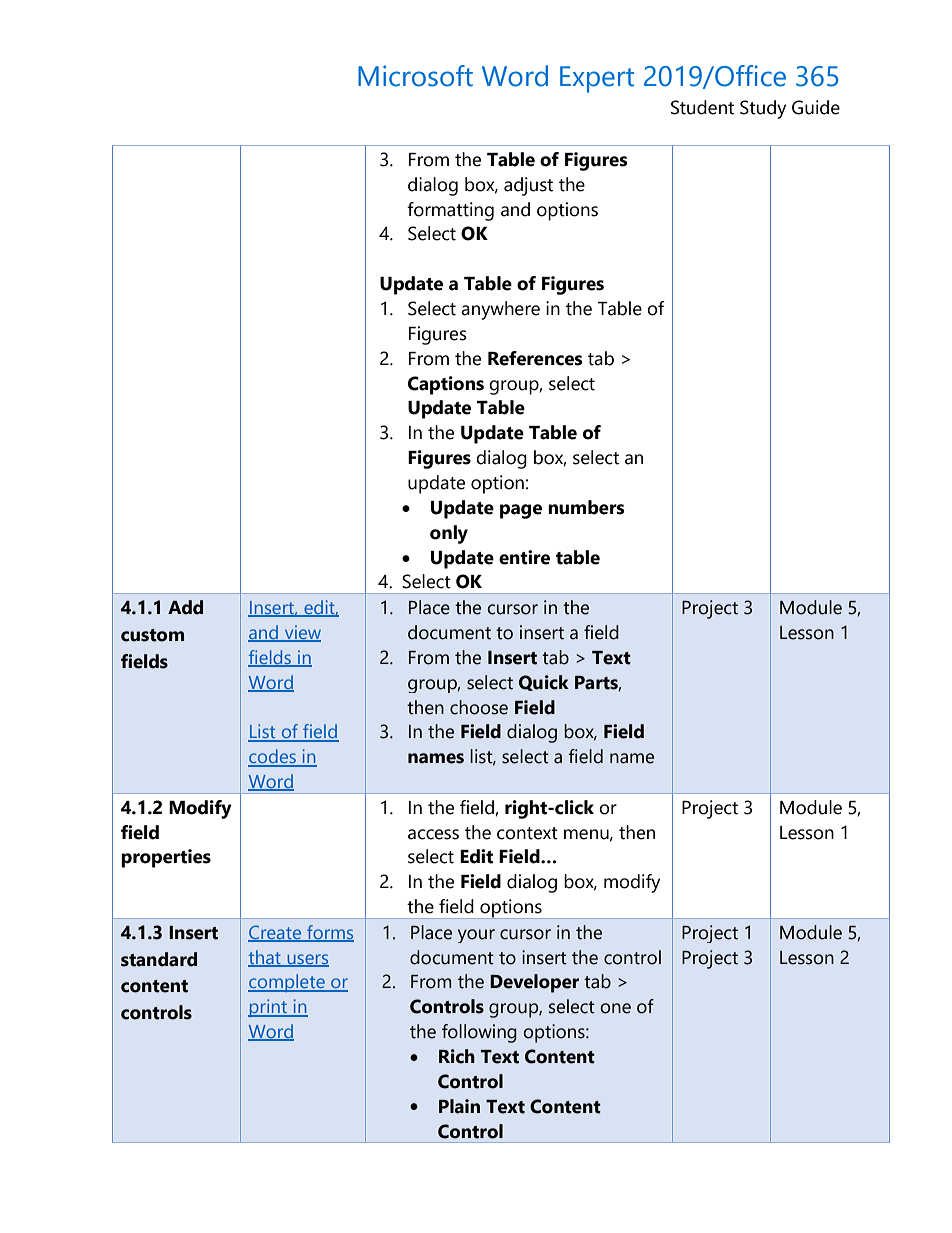  Describe the element at coordinates (528, 186) in the screenshot. I see `adjust` at that location.
